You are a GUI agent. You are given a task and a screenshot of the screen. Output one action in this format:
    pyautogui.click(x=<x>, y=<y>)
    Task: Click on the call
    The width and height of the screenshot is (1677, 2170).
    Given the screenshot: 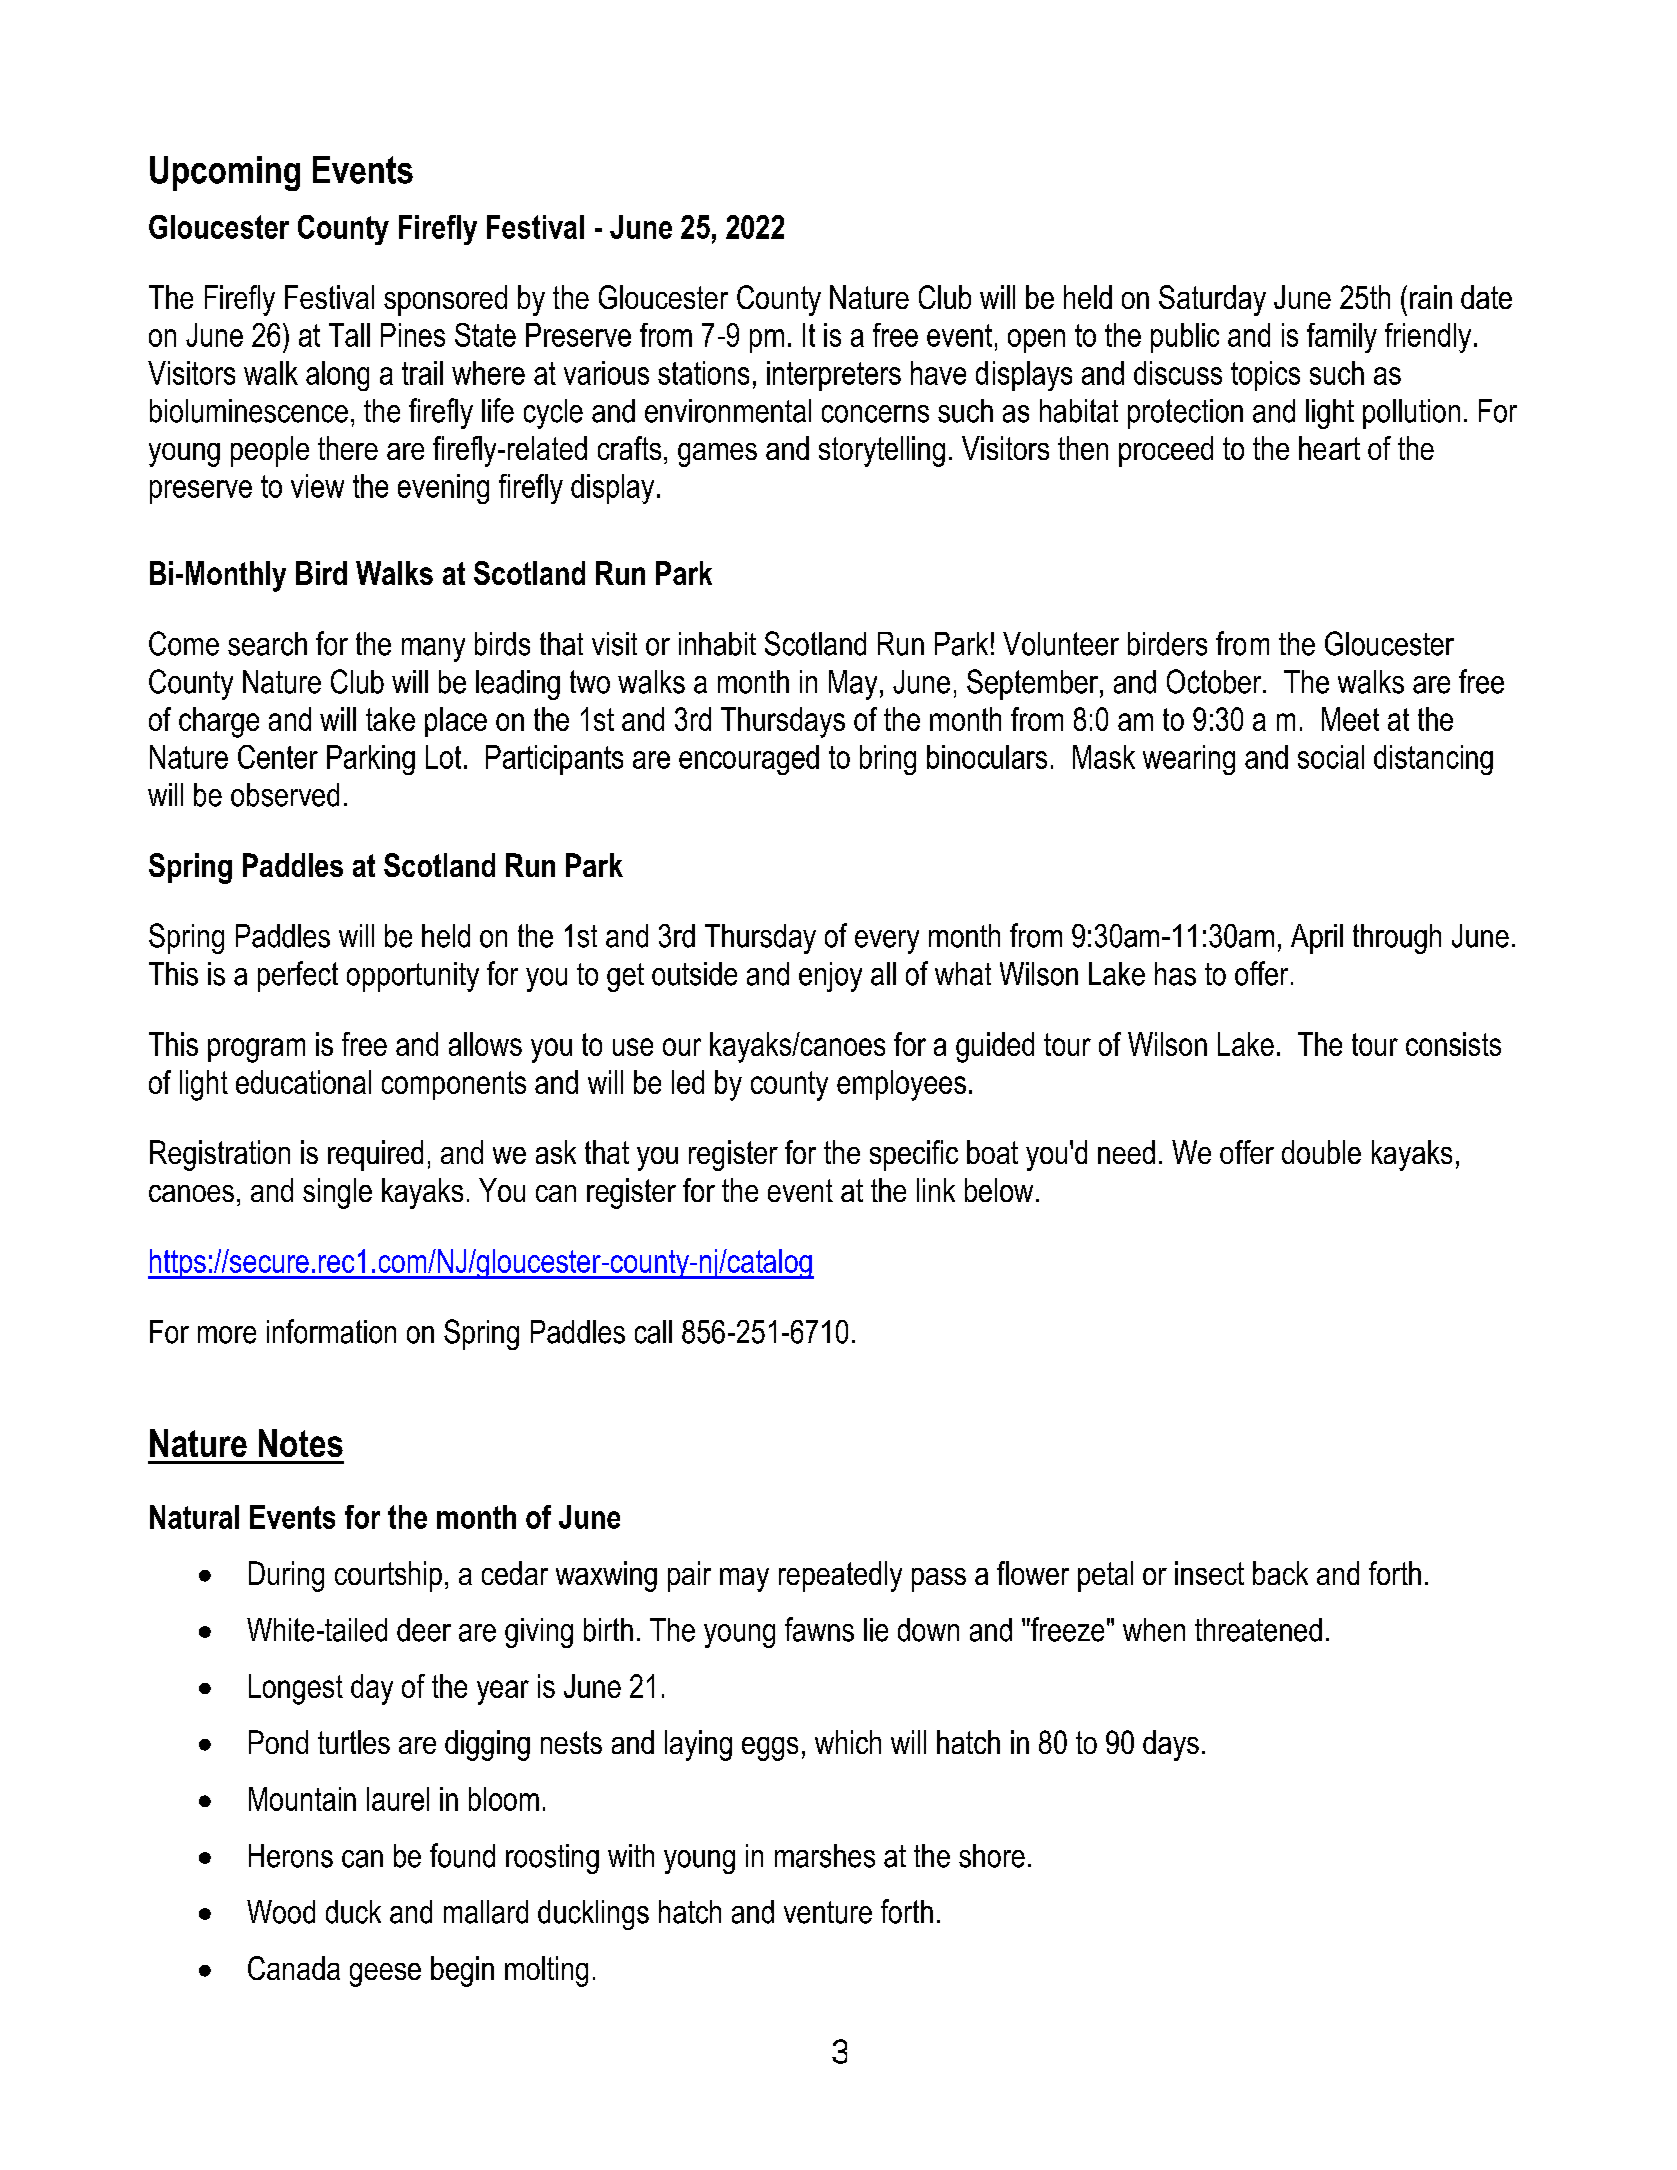 What is the action you would take?
    pyautogui.click(x=653, y=1332)
